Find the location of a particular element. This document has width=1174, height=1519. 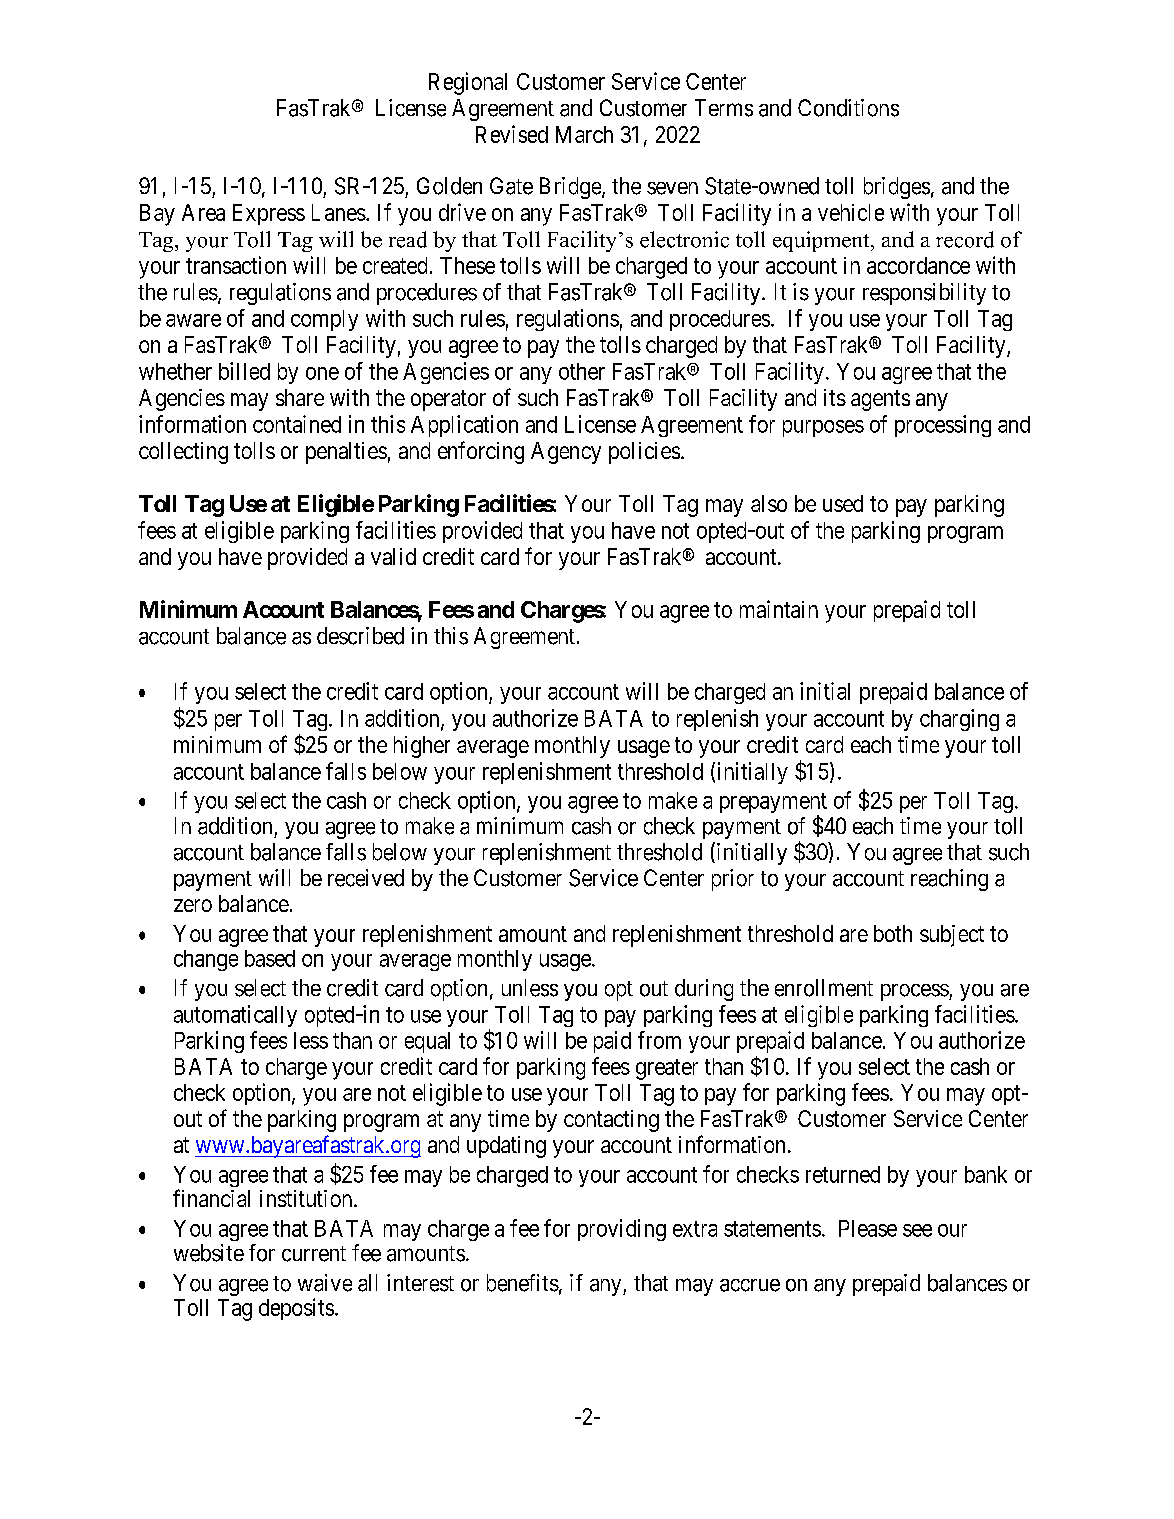

Express is located at coordinates (269, 214).
